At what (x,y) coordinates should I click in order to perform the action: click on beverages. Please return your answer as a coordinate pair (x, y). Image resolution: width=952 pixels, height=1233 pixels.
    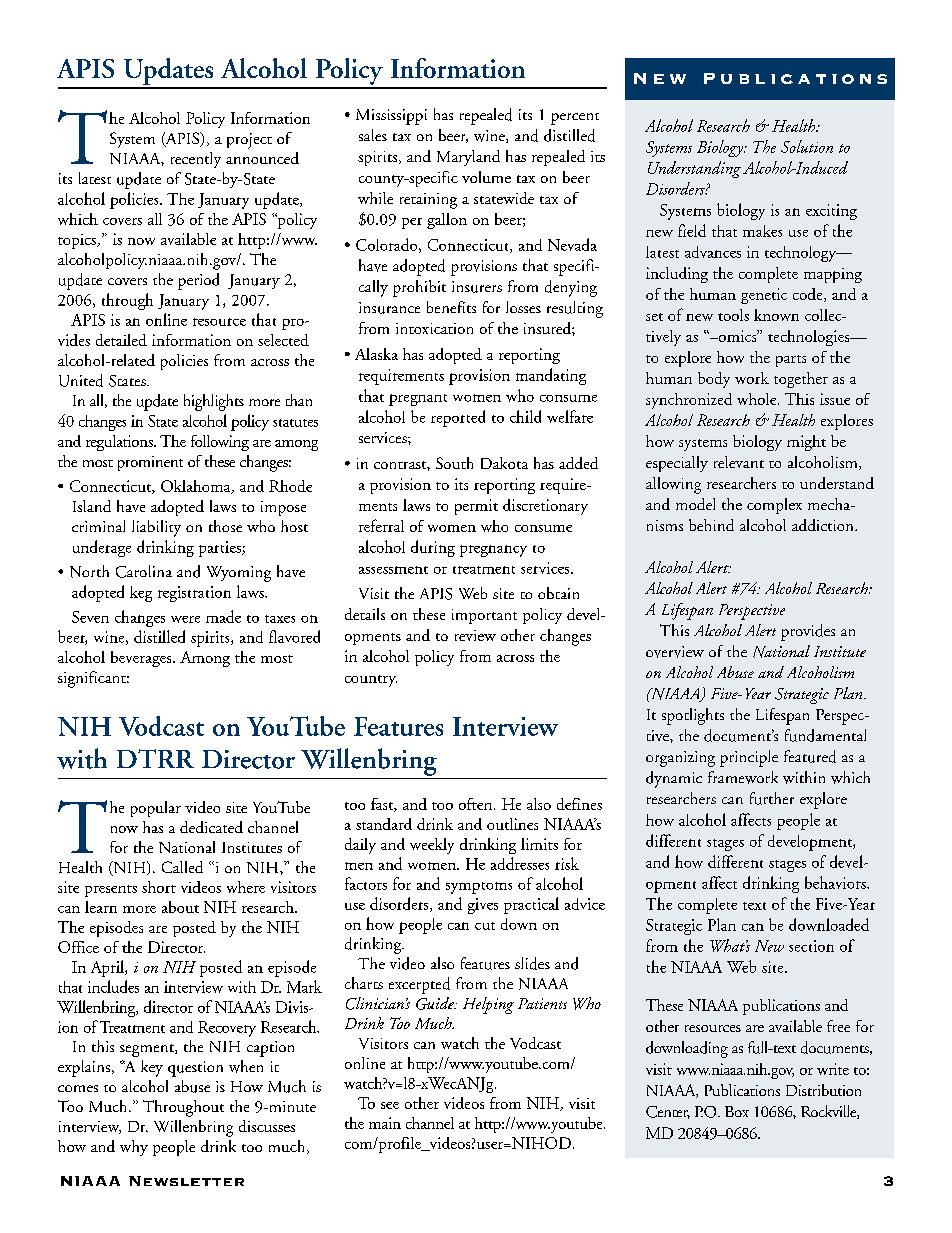
    Looking at the image, I should click on (142, 659).
